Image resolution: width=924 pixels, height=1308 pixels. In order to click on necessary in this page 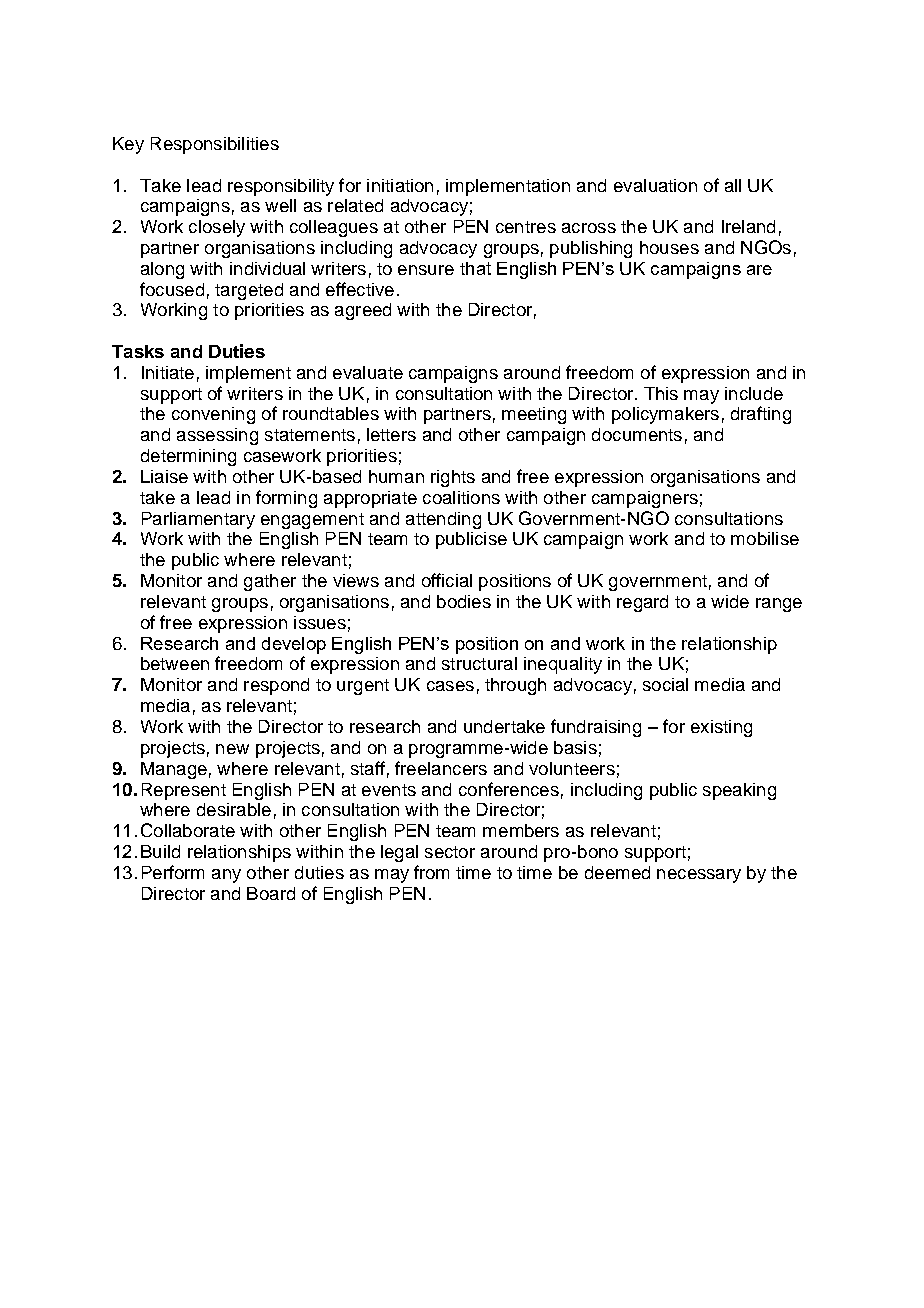, I will do `click(699, 876)`.
